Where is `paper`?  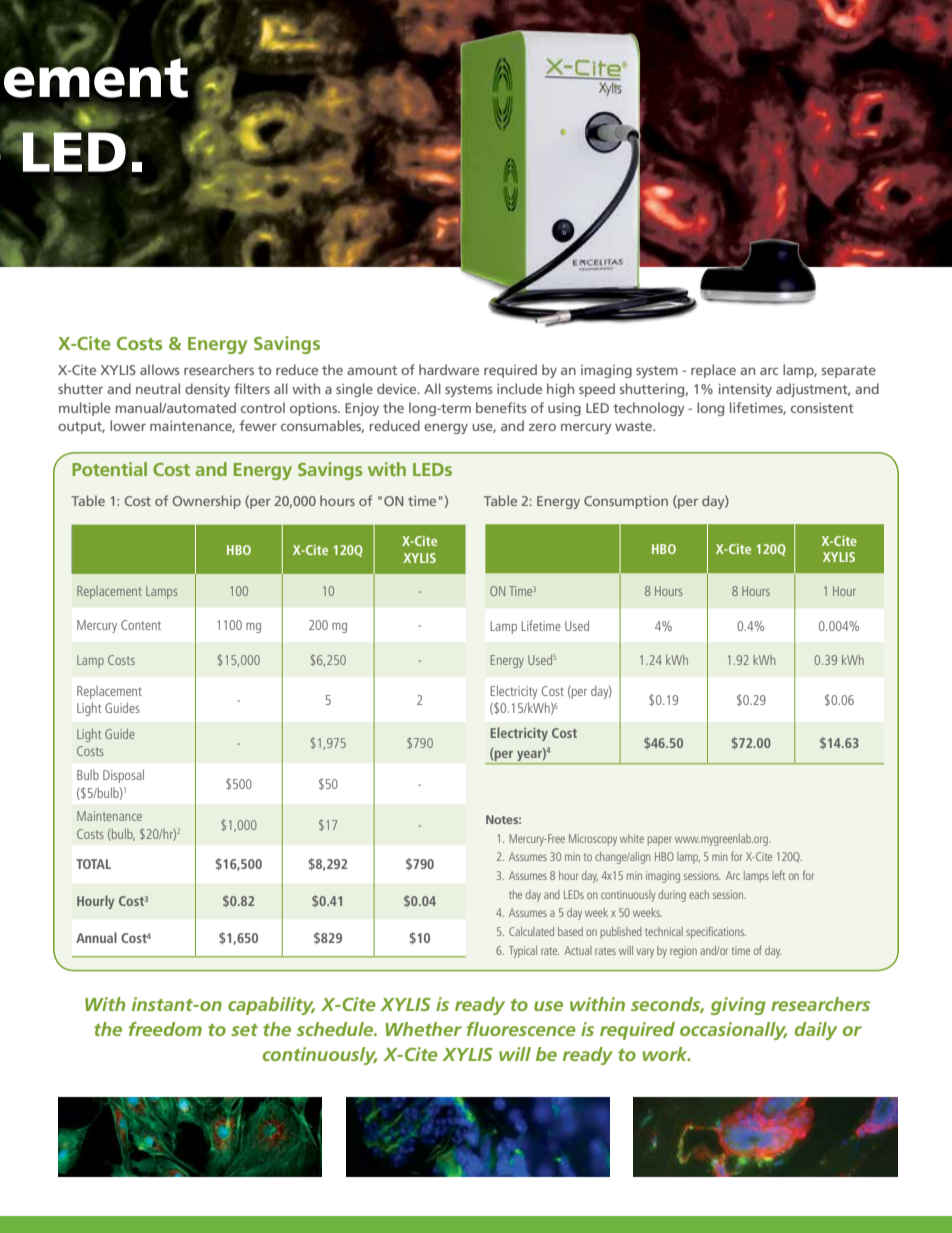 paper is located at coordinates (660, 841).
